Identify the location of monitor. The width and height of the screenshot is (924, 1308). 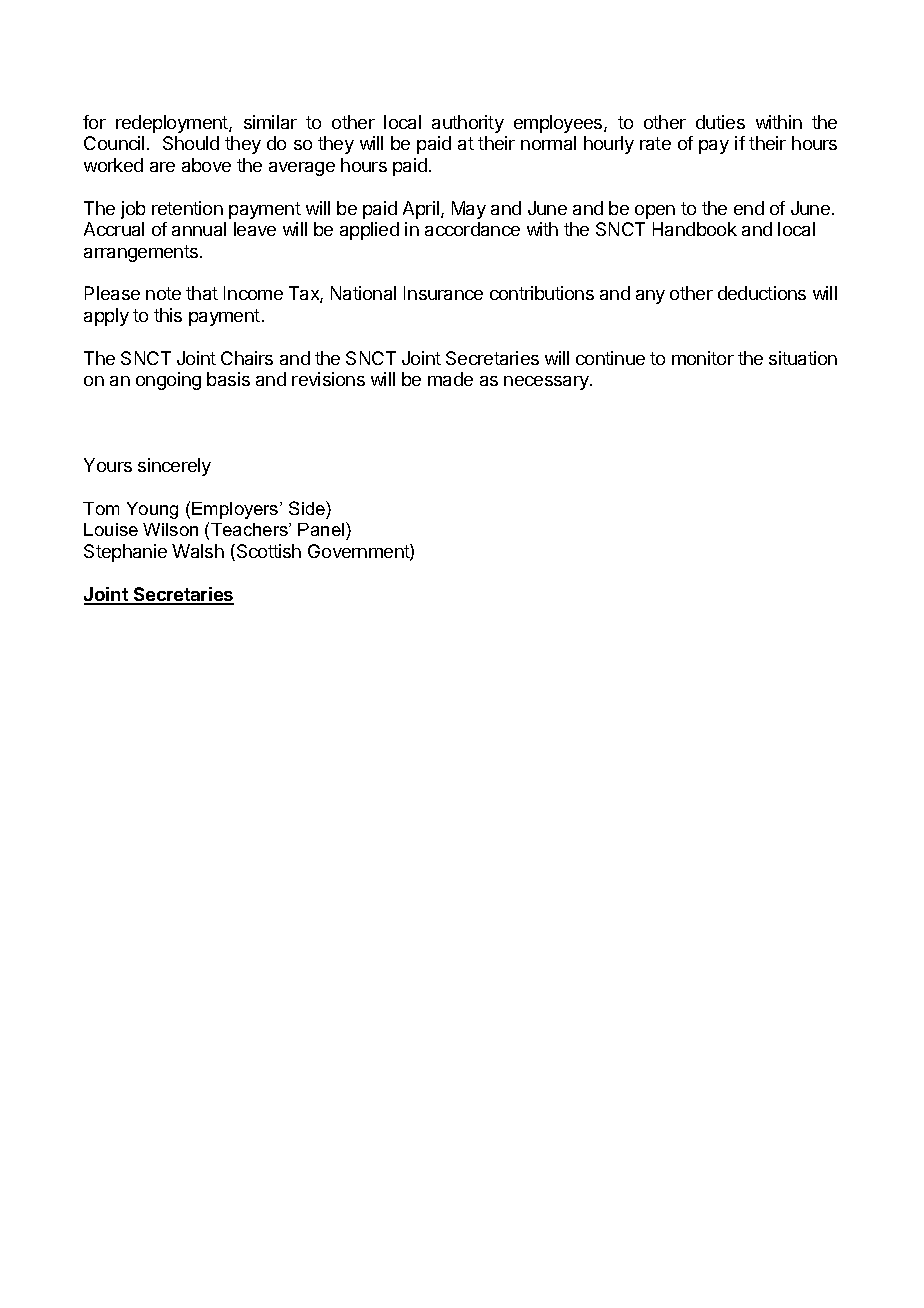
(703, 358).
